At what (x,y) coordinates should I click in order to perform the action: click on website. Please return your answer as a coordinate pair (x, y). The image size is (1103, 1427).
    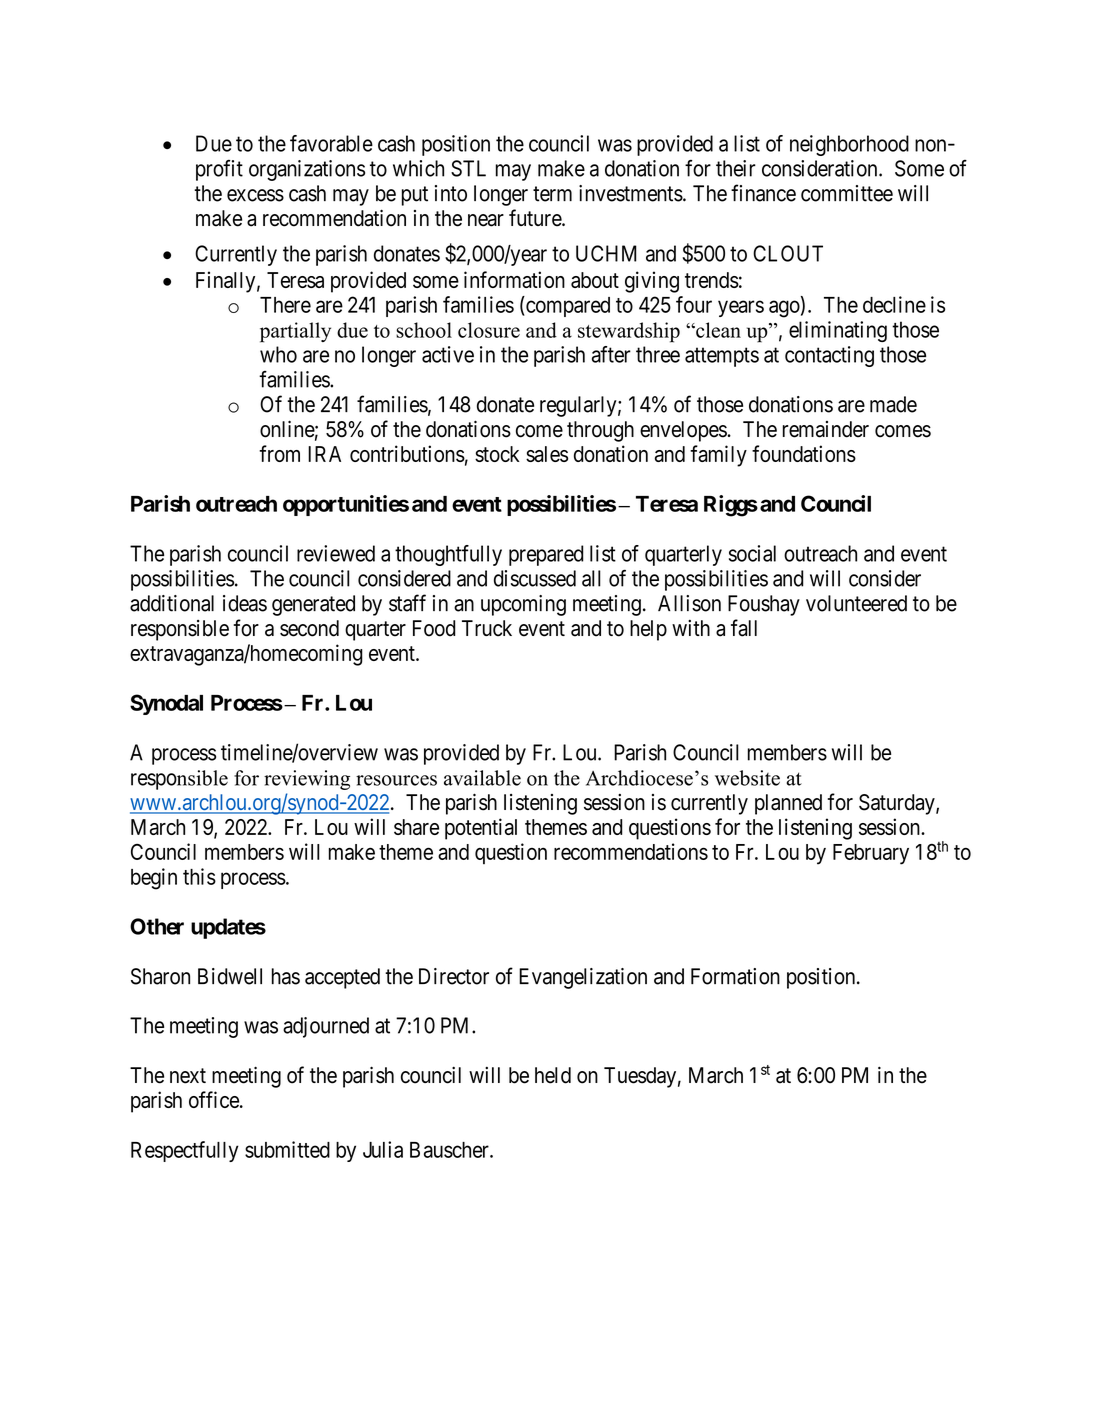
    Looking at the image, I should click on (747, 778).
